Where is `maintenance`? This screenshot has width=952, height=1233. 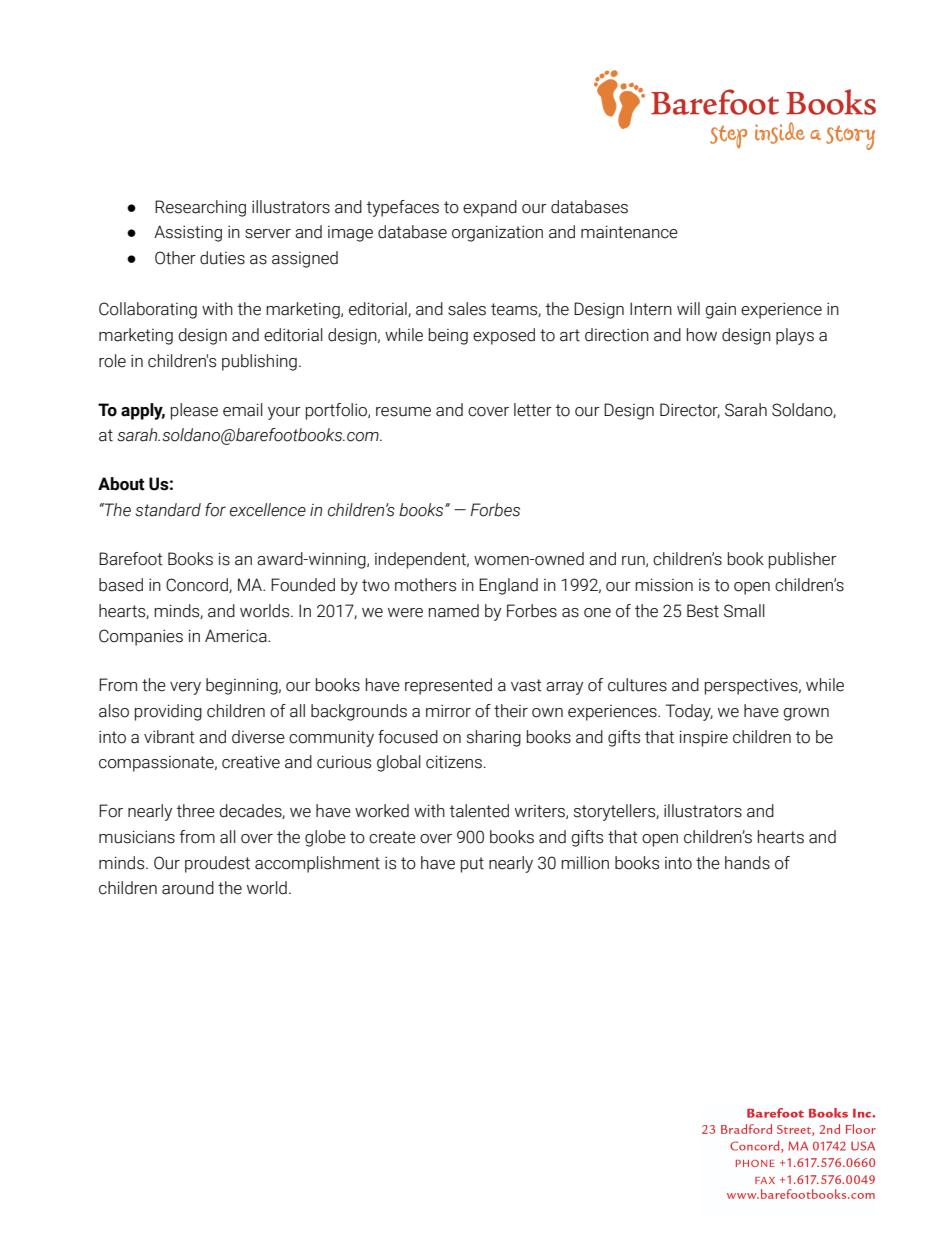
maintenance is located at coordinates (629, 232).
